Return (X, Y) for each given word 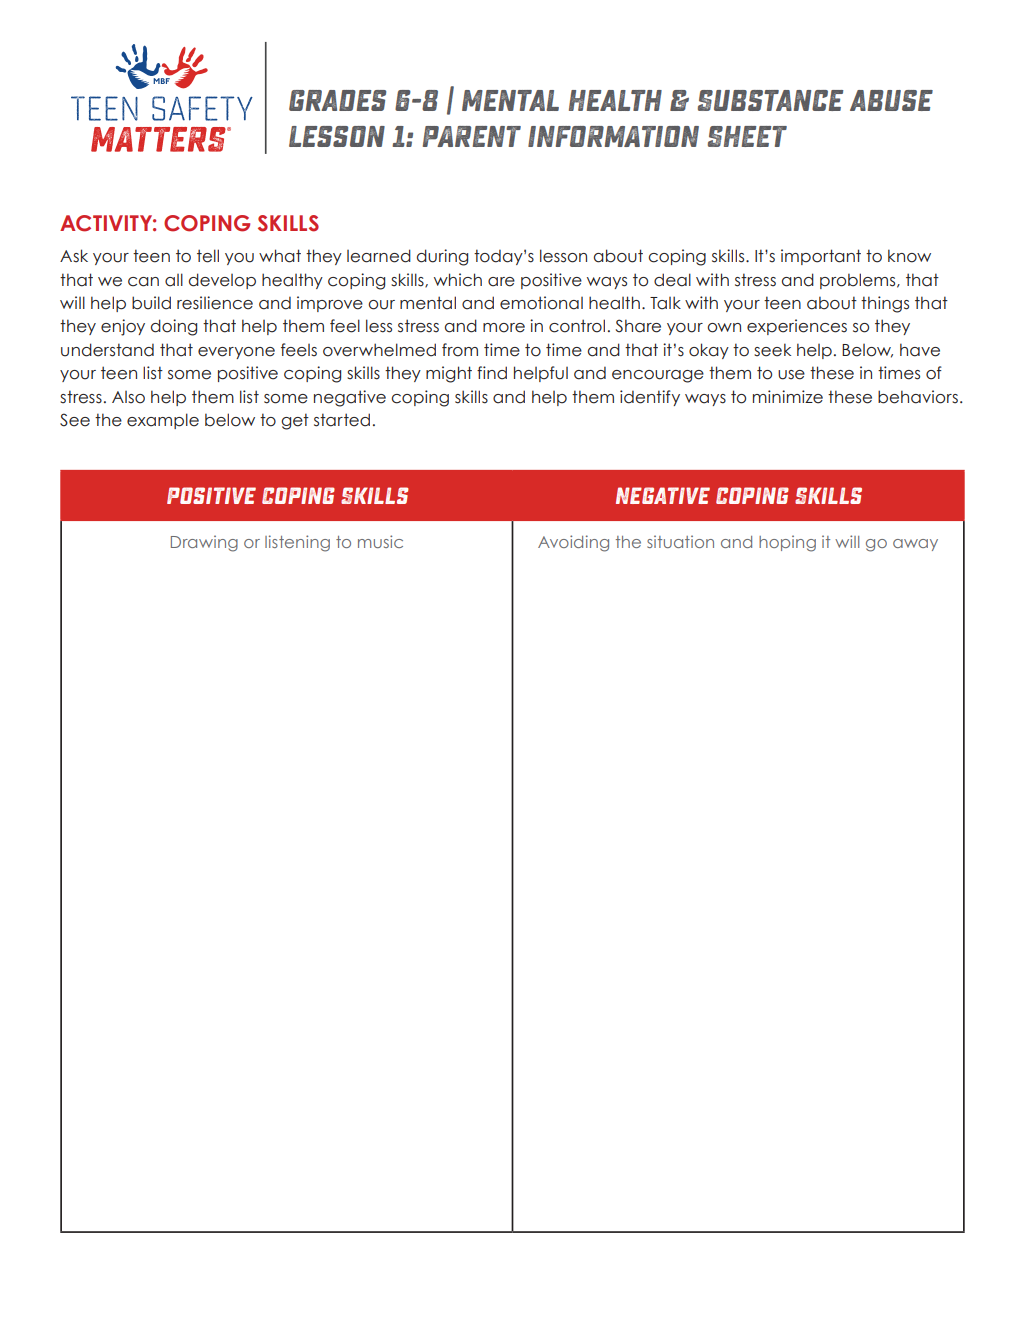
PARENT (472, 136)
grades (337, 100)
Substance (770, 100)
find (492, 373)
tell (208, 256)
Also (128, 397)
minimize (788, 397)
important (821, 257)
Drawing (204, 543)
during (442, 257)
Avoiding (573, 543)
